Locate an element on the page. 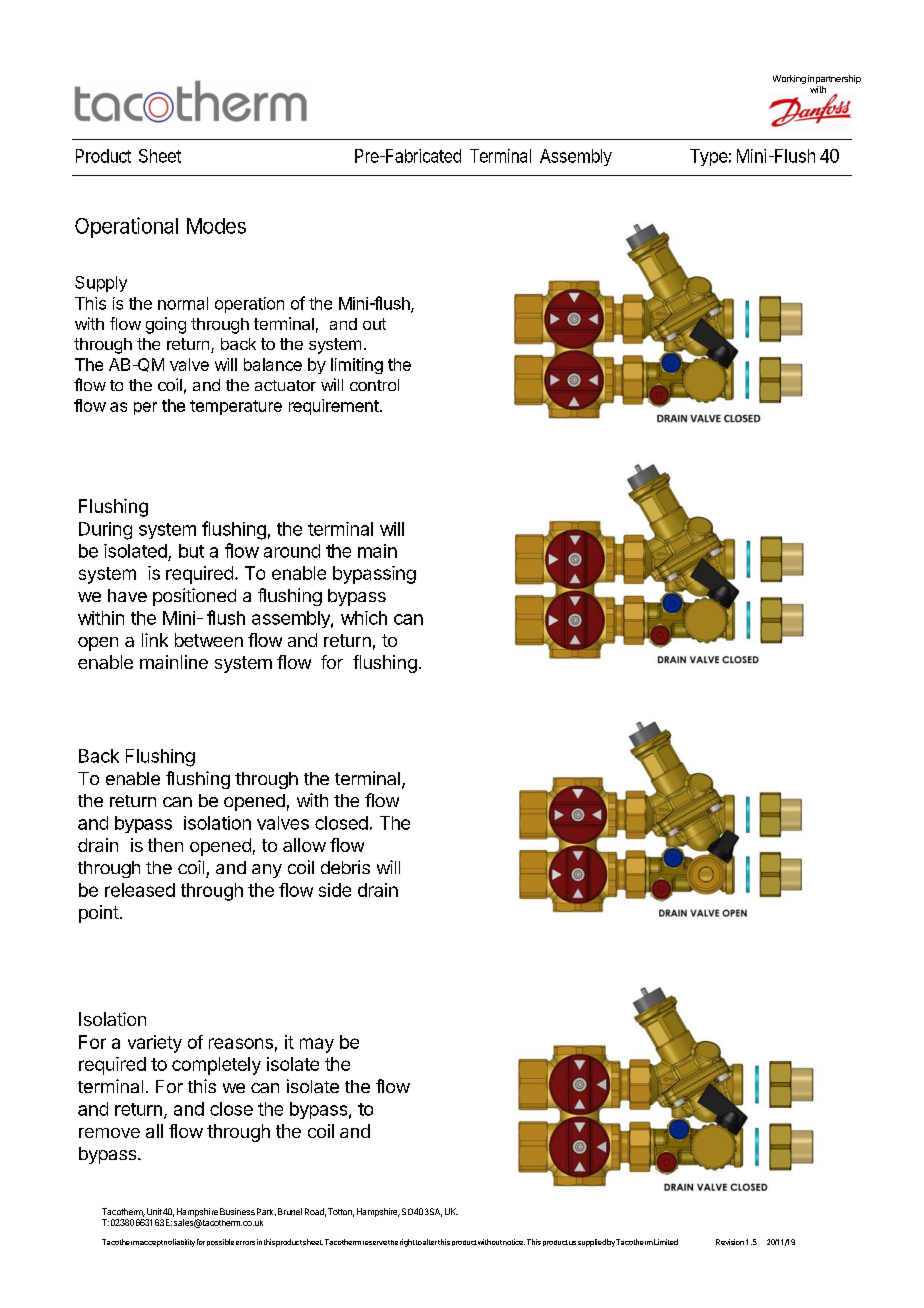 Image resolution: width=924 pixels, height=1308 pixels. released is located at coordinates (140, 890).
